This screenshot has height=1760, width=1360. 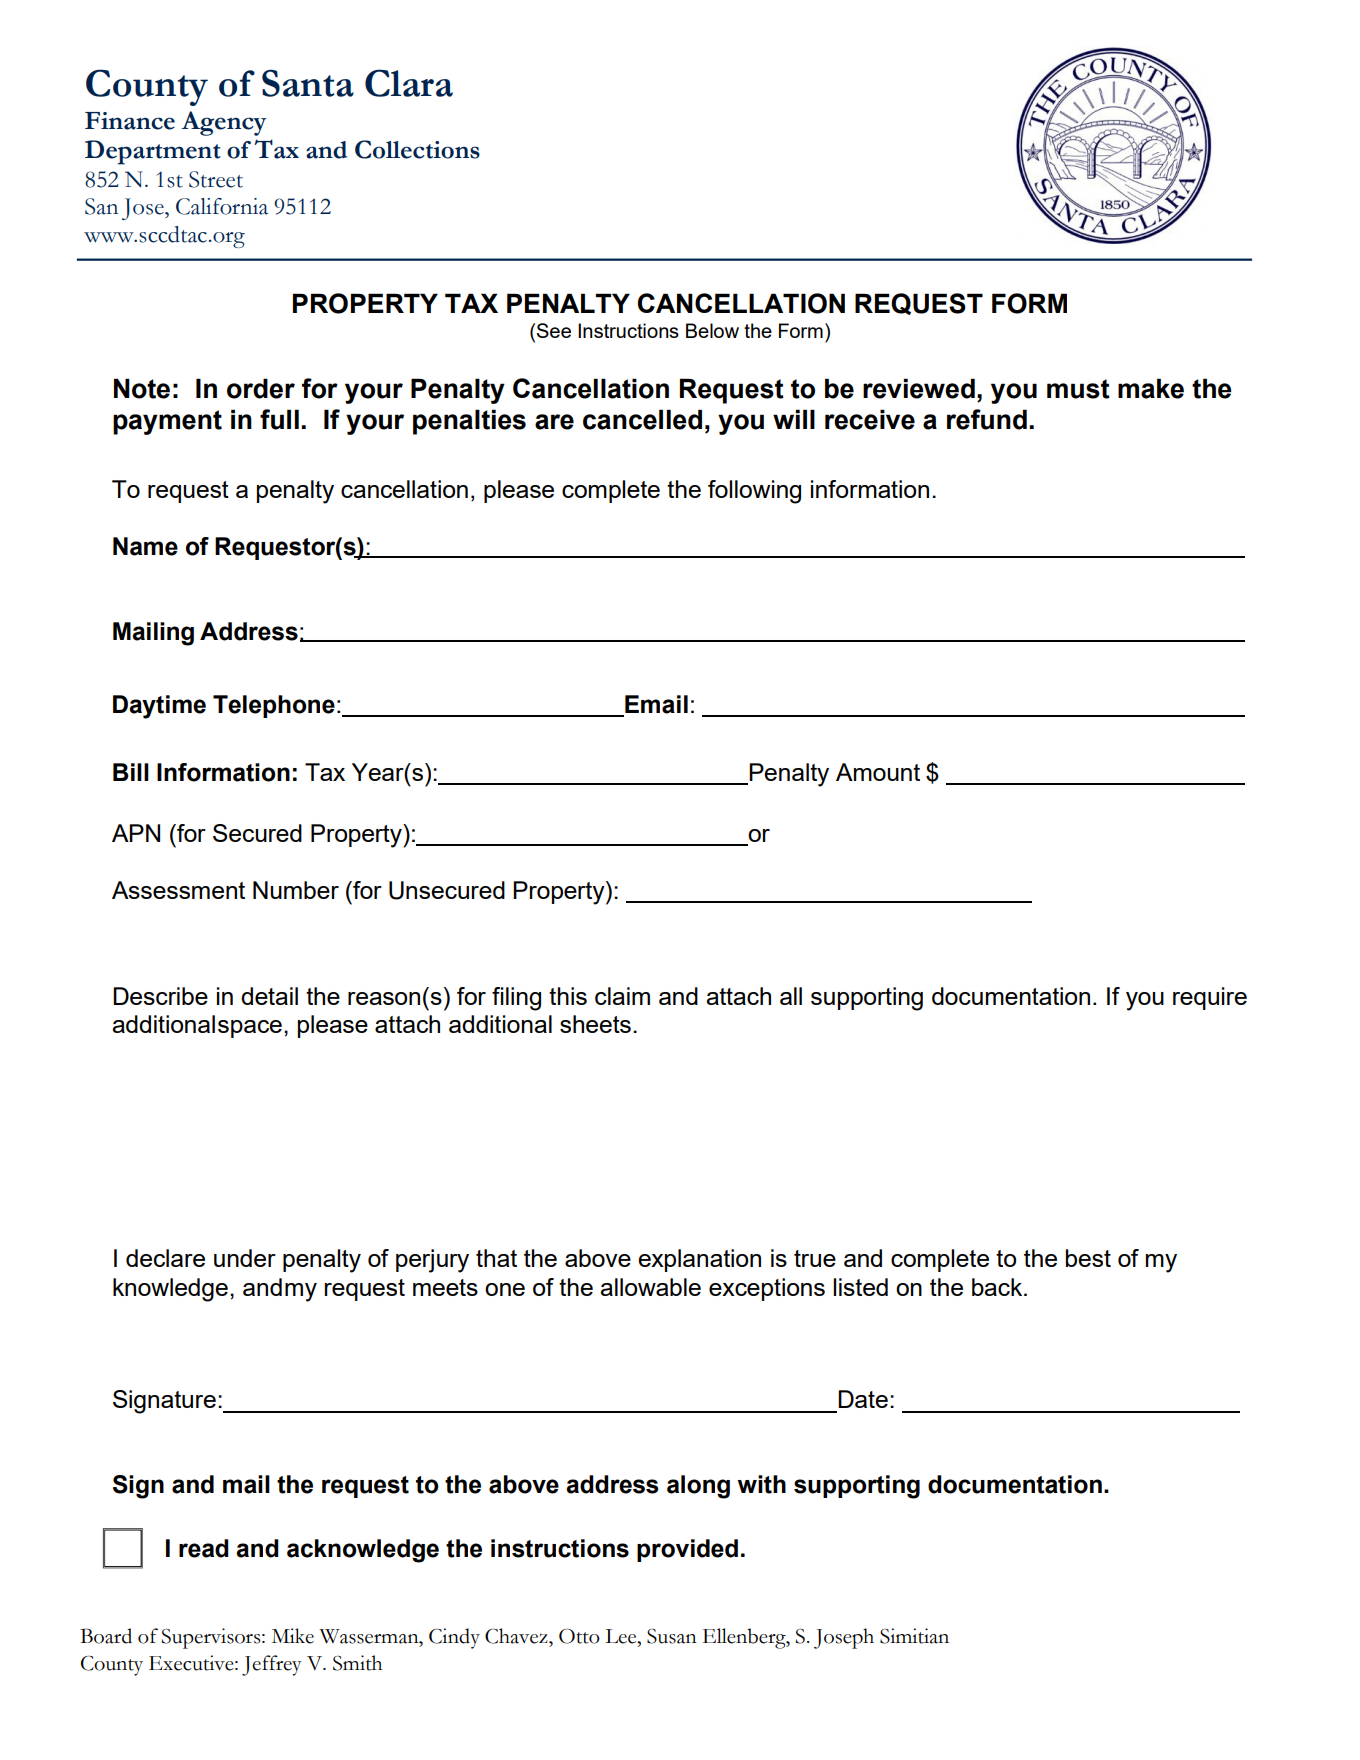 I want to click on with, so click(x=762, y=1484).
